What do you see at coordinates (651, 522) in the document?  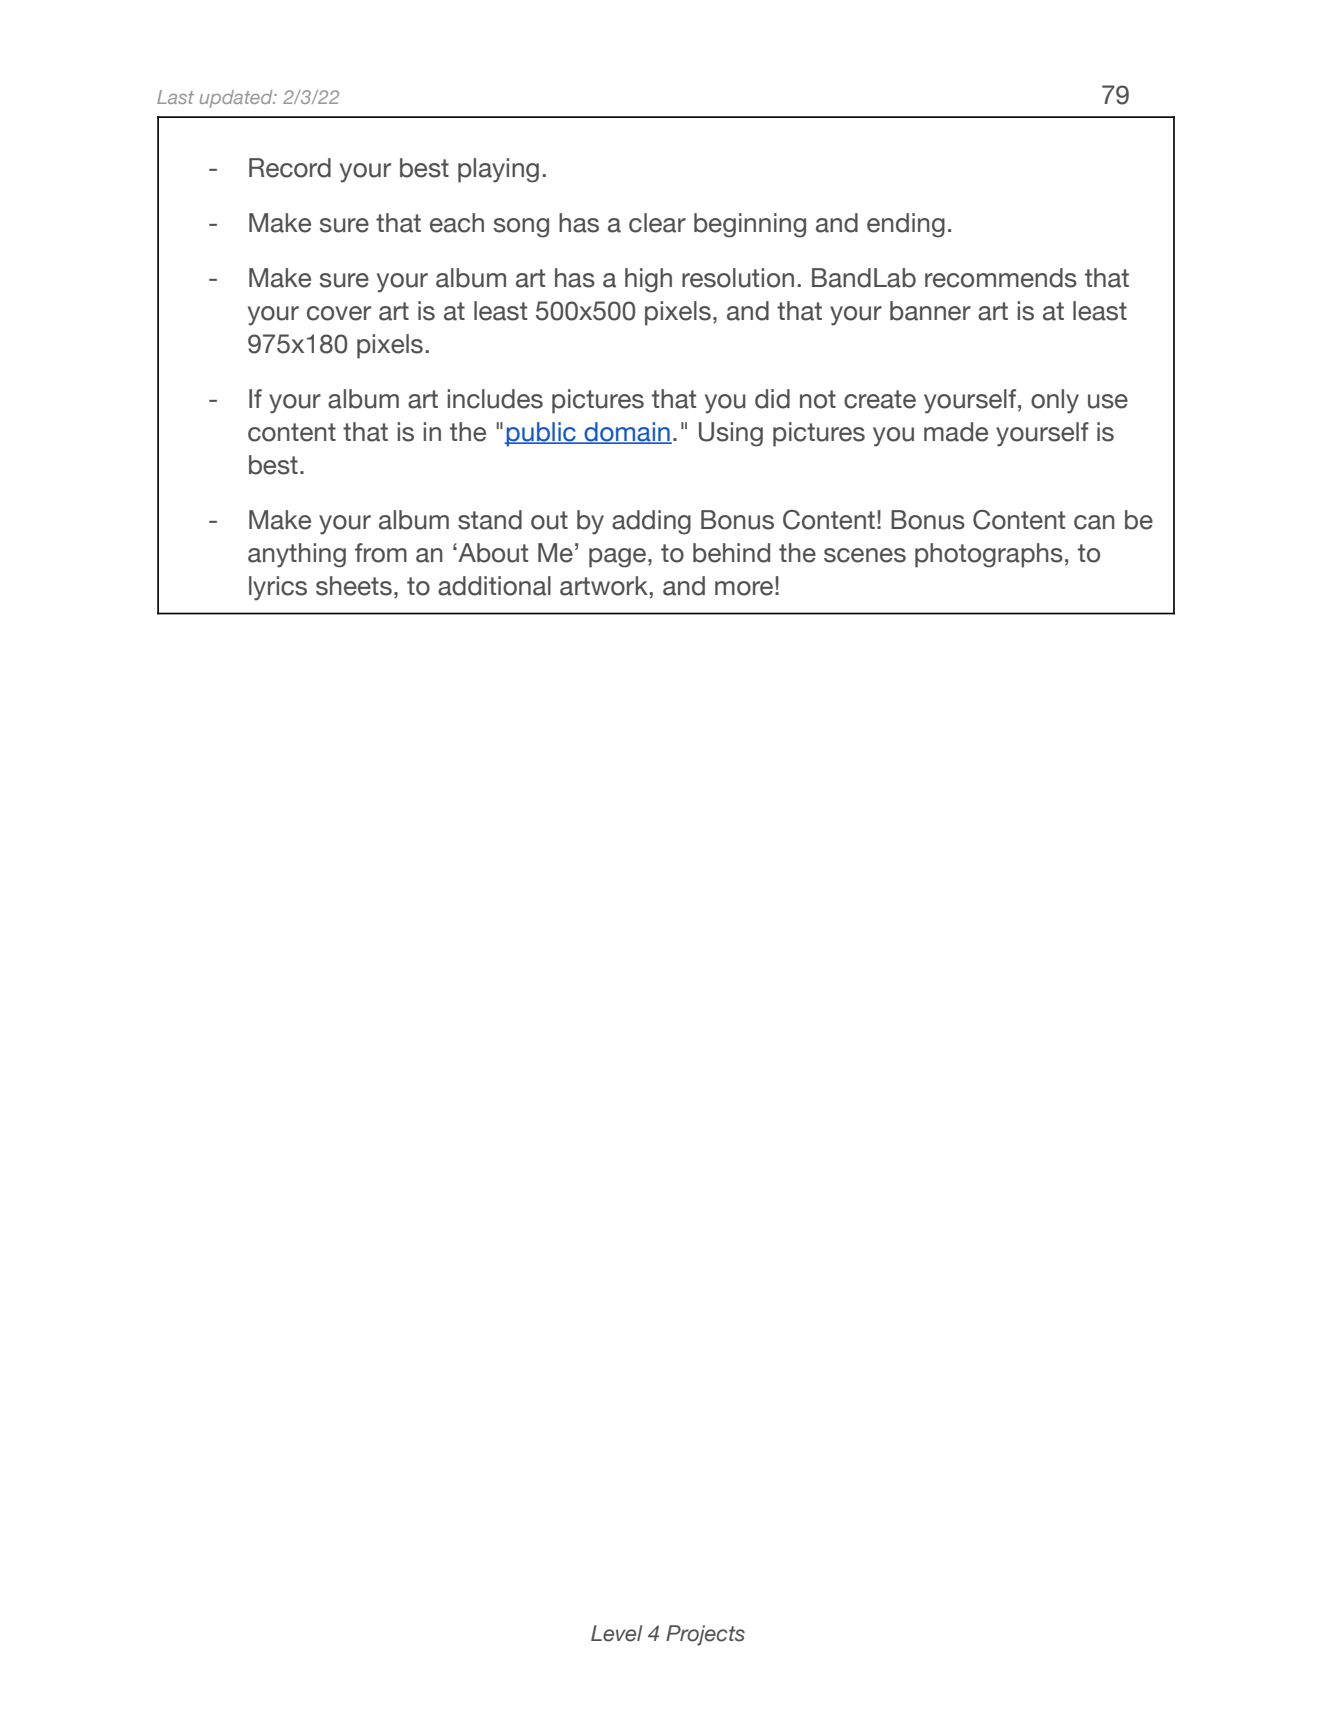 I see `adding` at bounding box center [651, 522].
